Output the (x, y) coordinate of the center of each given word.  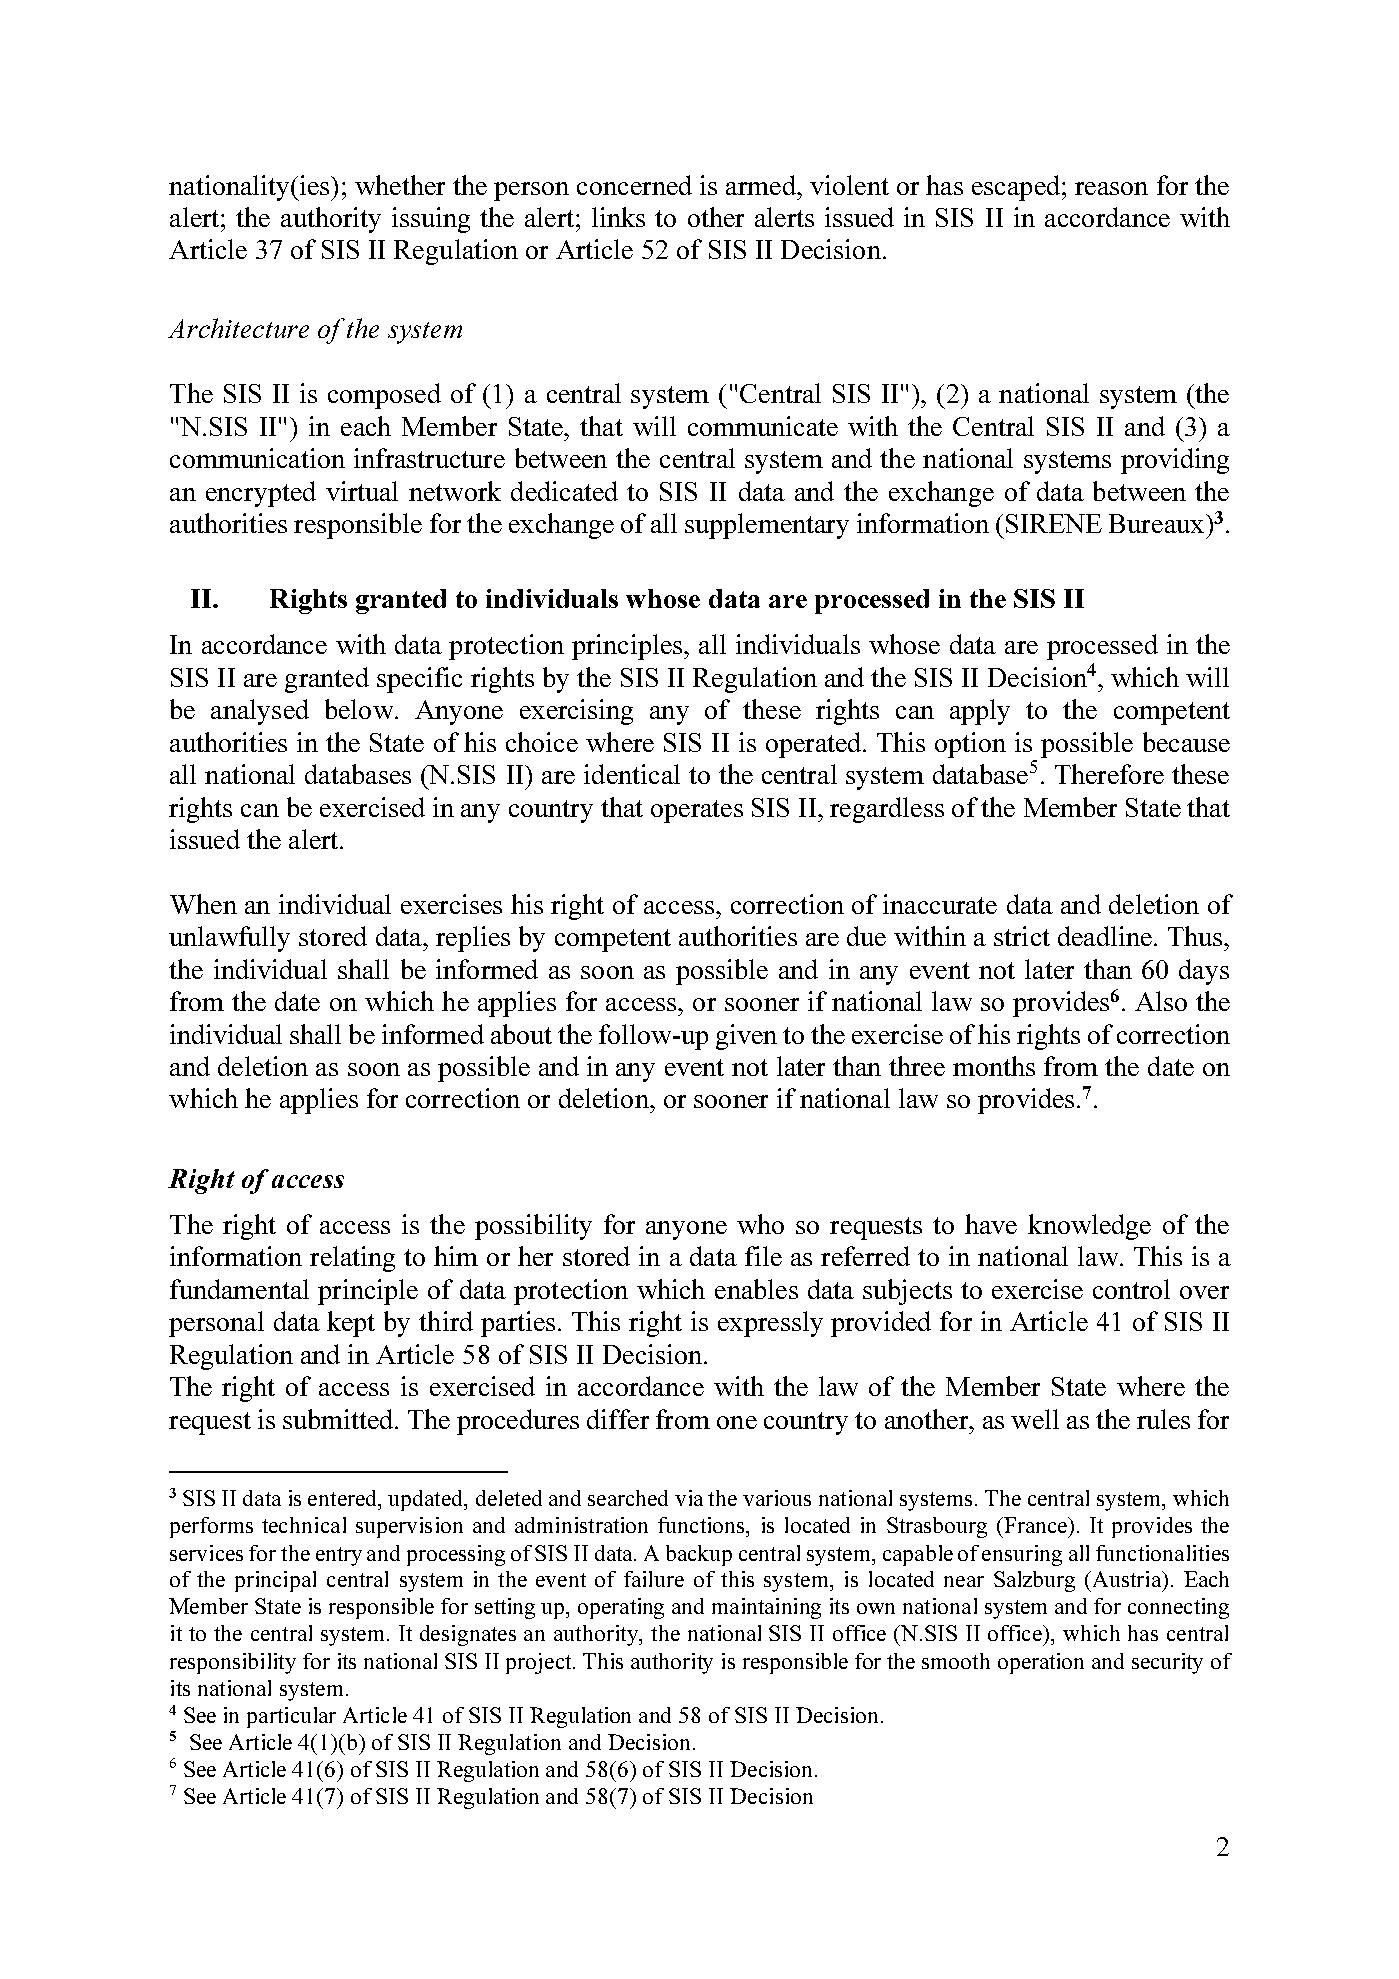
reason (1111, 188)
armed (762, 185)
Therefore (1109, 774)
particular (291, 1717)
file (763, 1256)
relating (352, 1259)
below (360, 709)
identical (632, 774)
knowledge (1089, 1227)
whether (400, 185)
